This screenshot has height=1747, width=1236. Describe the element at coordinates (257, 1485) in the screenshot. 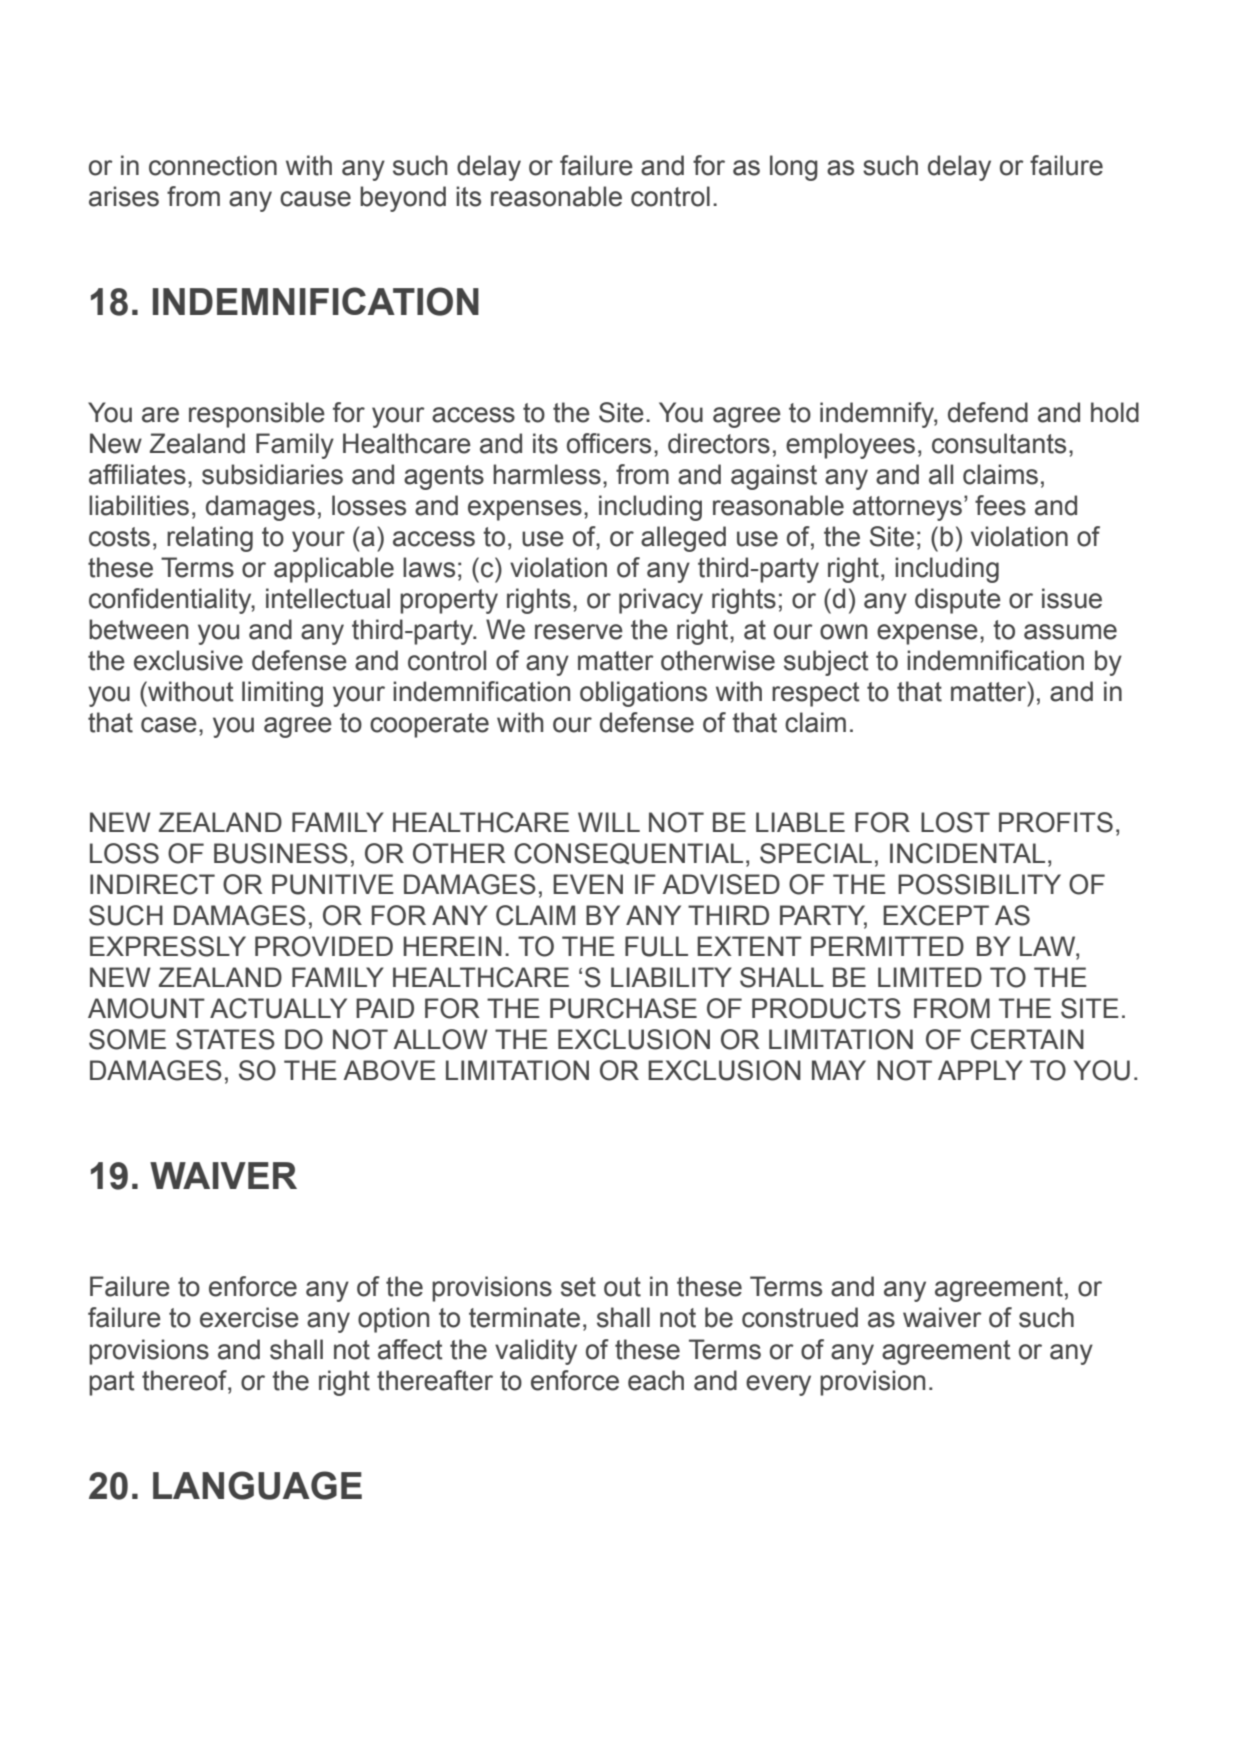

I see `LANGUAGE` at that location.
